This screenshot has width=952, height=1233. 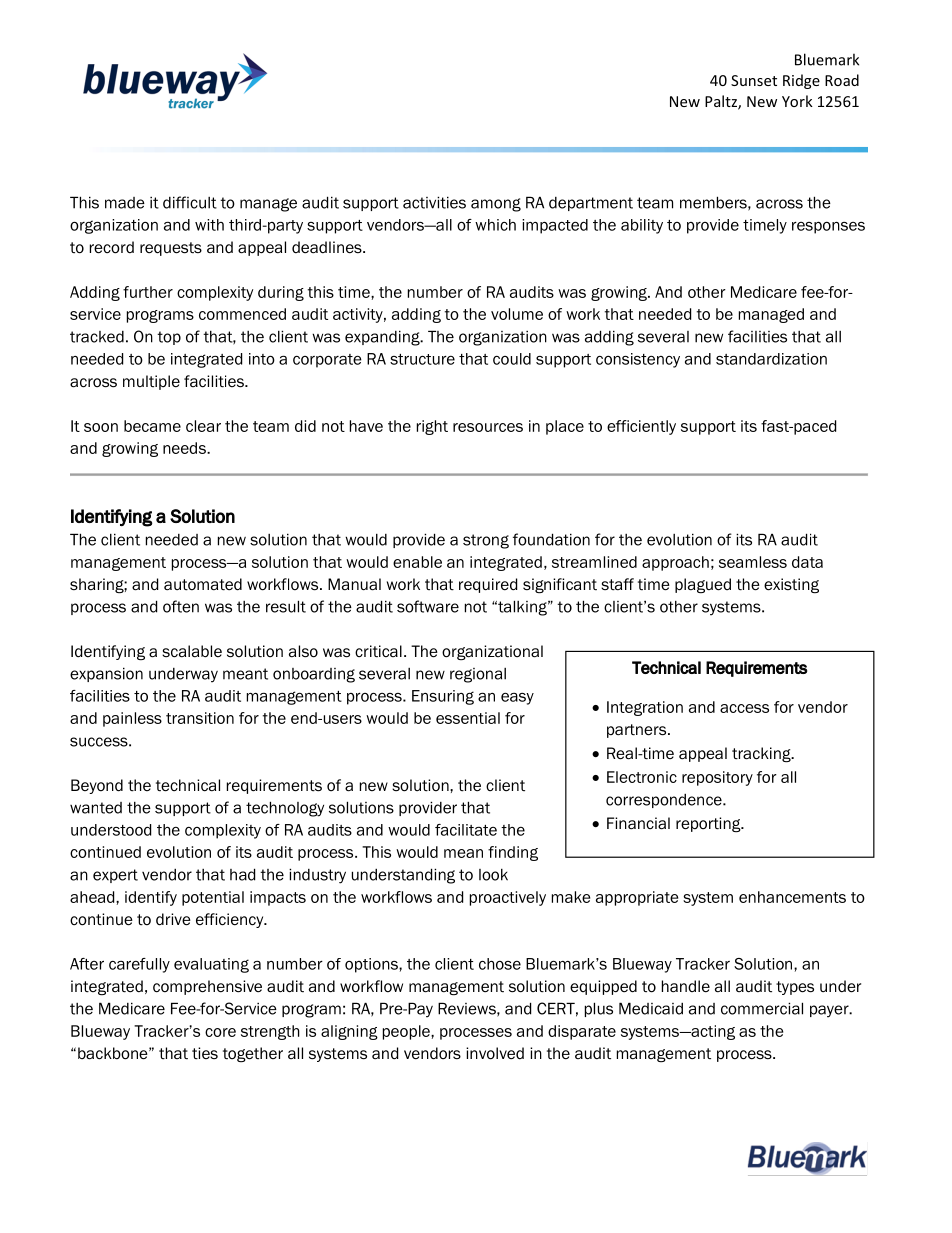 I want to click on core, so click(x=220, y=1032).
